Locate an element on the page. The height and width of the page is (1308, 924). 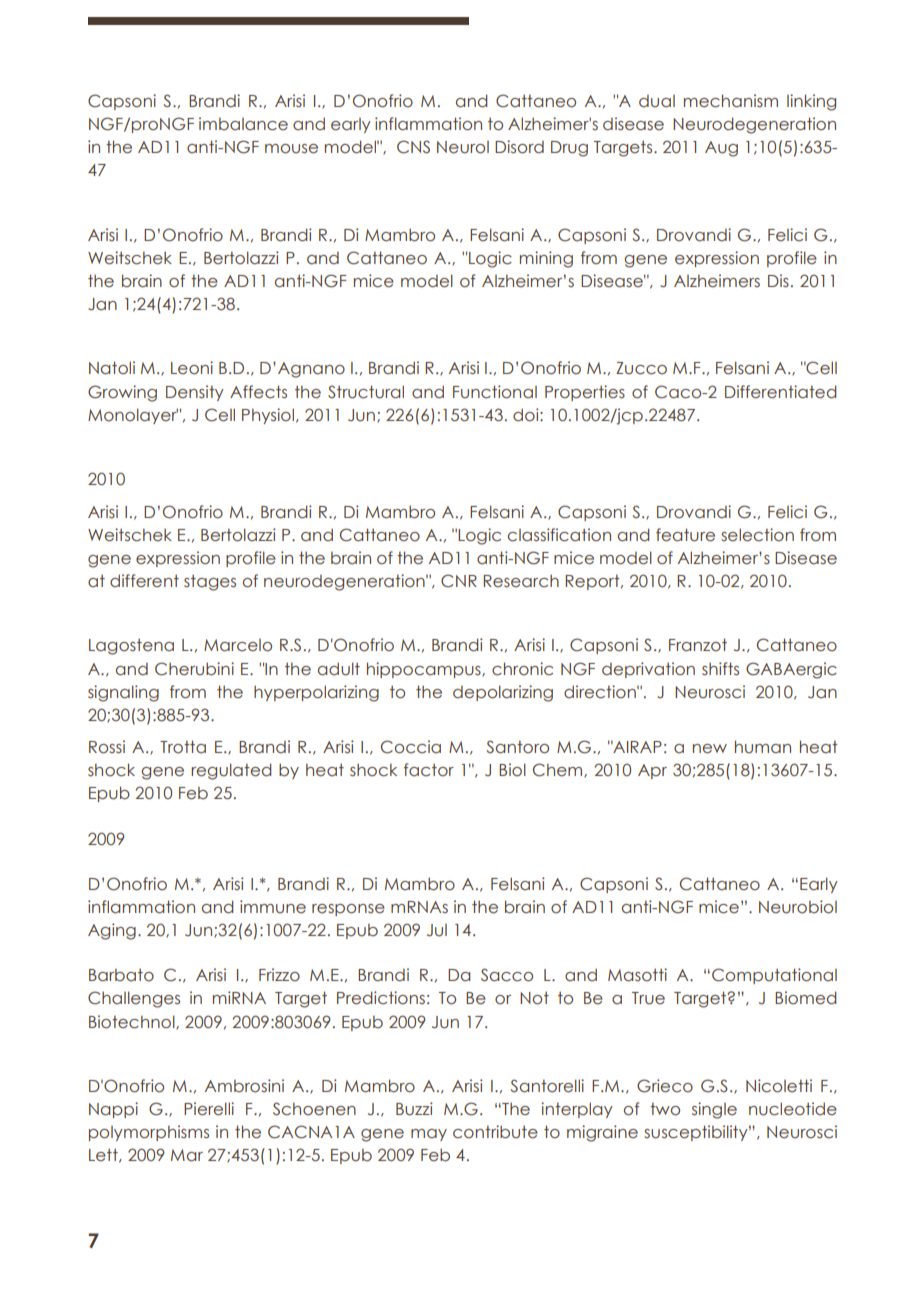
imbalance is located at coordinates (243, 124).
